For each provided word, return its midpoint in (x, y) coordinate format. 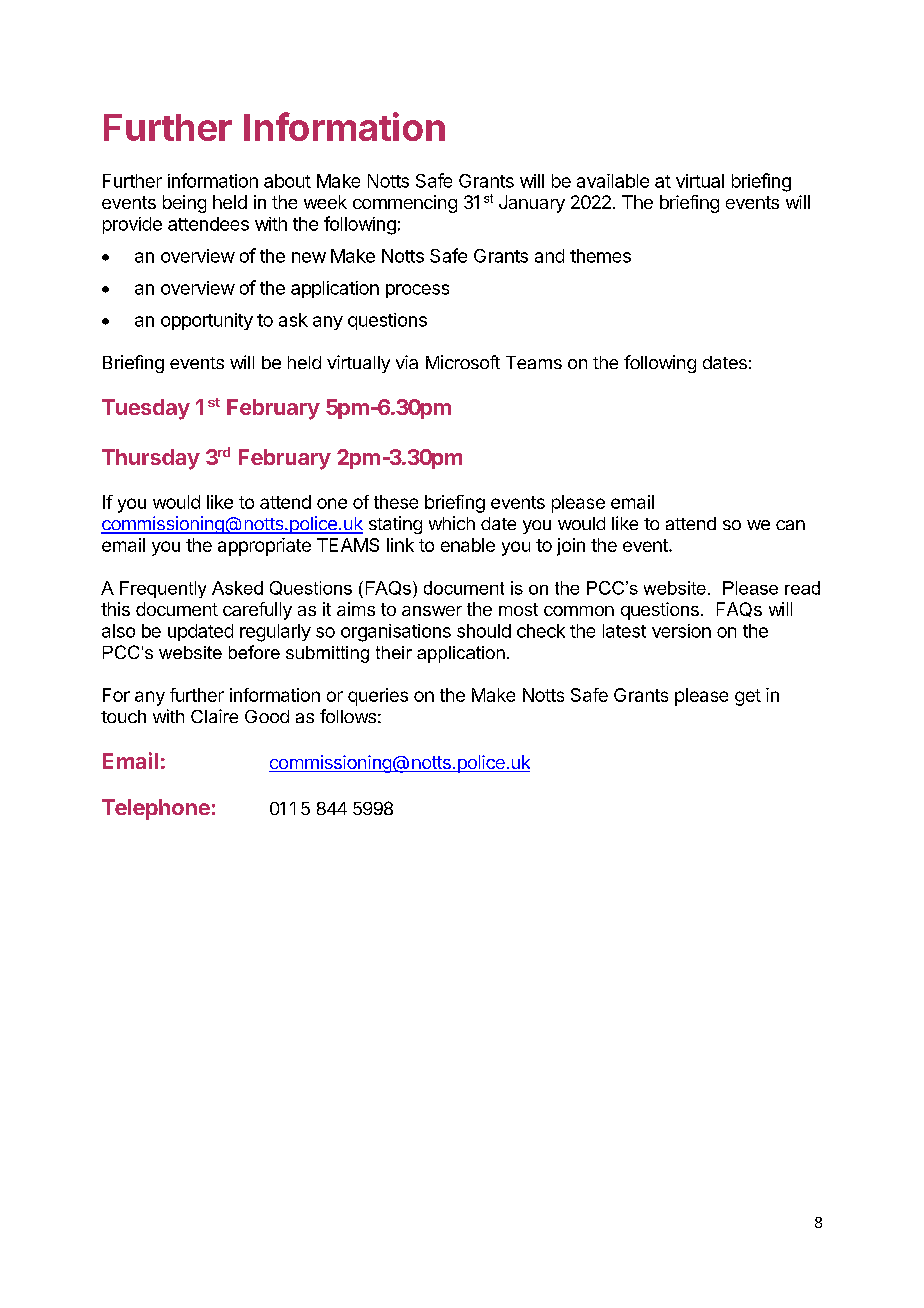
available (613, 181)
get (748, 697)
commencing (405, 204)
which (452, 523)
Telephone (156, 809)
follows (348, 716)
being (184, 204)
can (790, 525)
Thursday (151, 459)
